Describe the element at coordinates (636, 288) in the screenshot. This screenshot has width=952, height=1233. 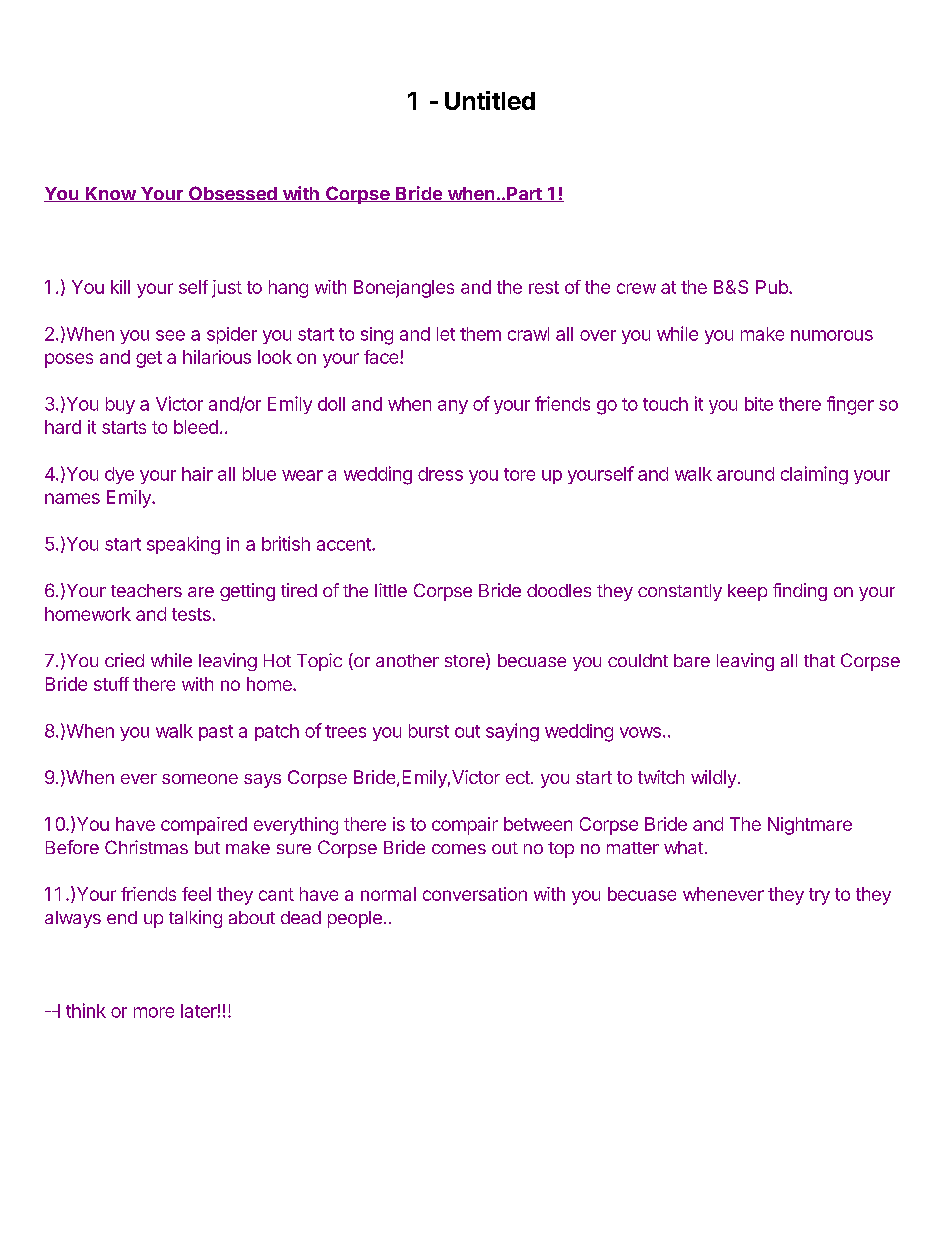
I see `crew` at that location.
